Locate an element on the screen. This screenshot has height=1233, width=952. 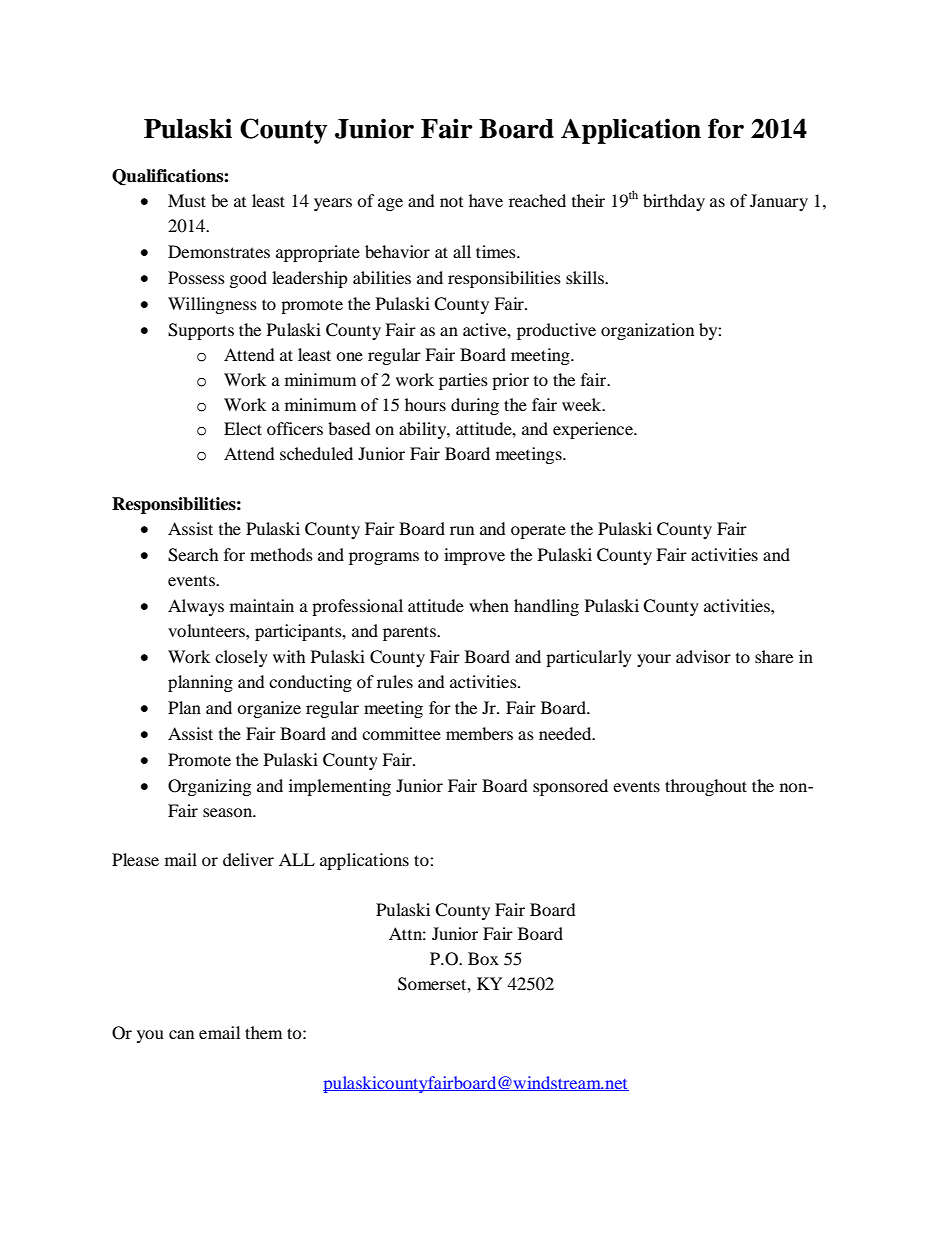
Organizing is located at coordinates (209, 787).
